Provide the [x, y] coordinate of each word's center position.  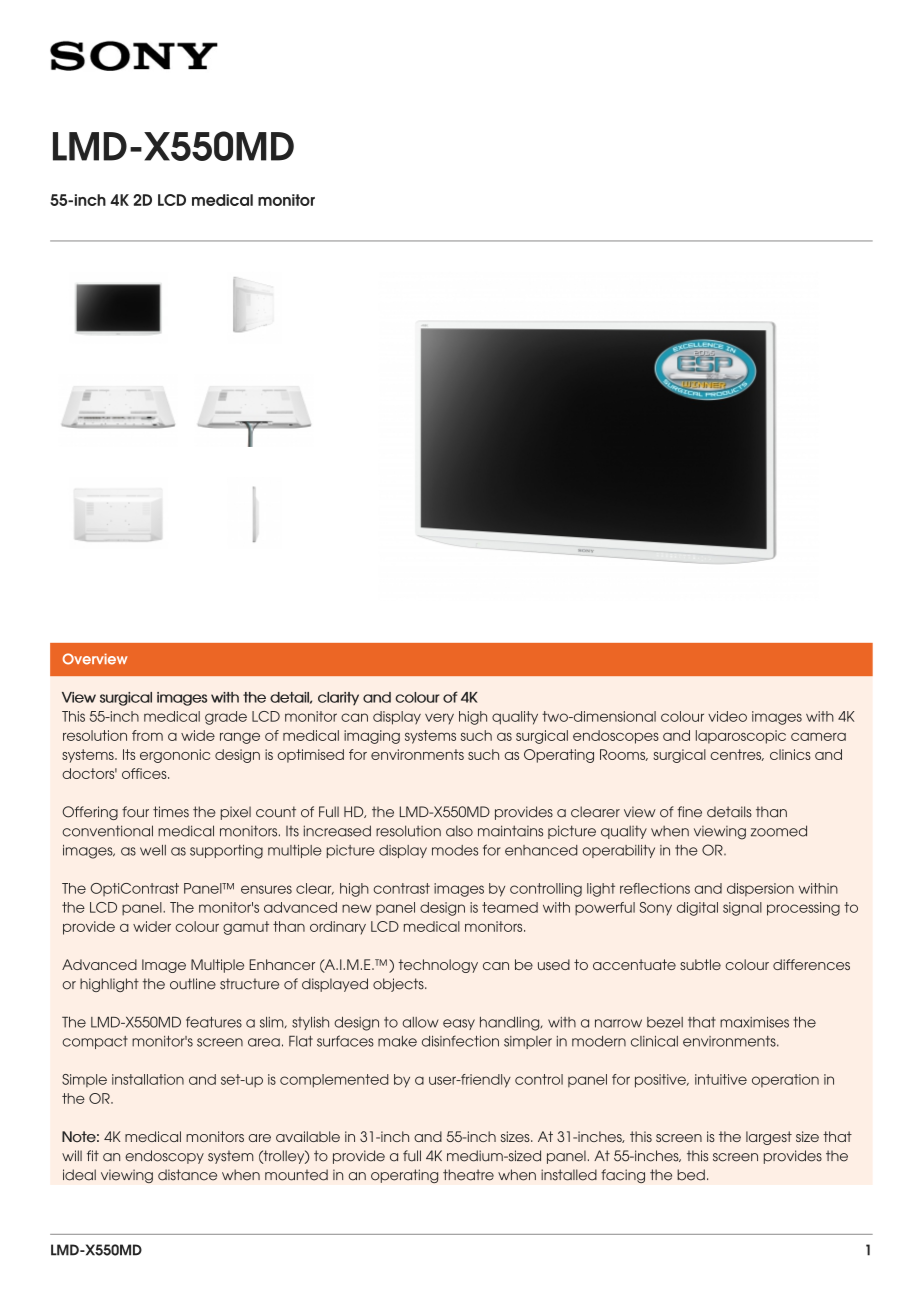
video [727, 716]
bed [691, 1175]
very [439, 718]
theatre [468, 1175]
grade [226, 718]
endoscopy [164, 1157]
